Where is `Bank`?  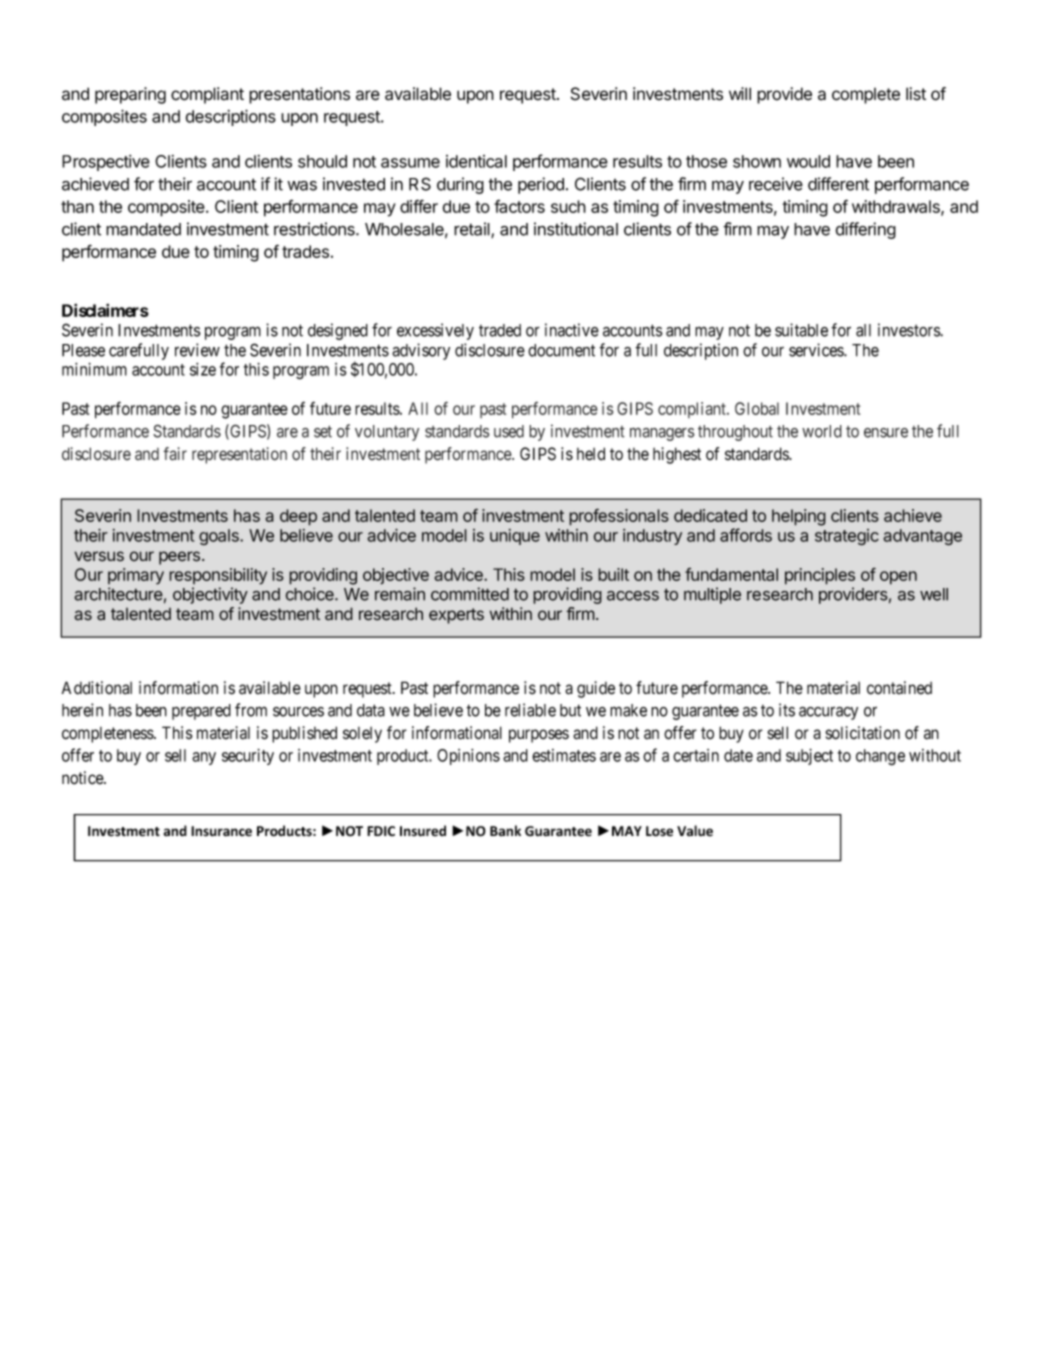 Bank is located at coordinates (505, 830).
